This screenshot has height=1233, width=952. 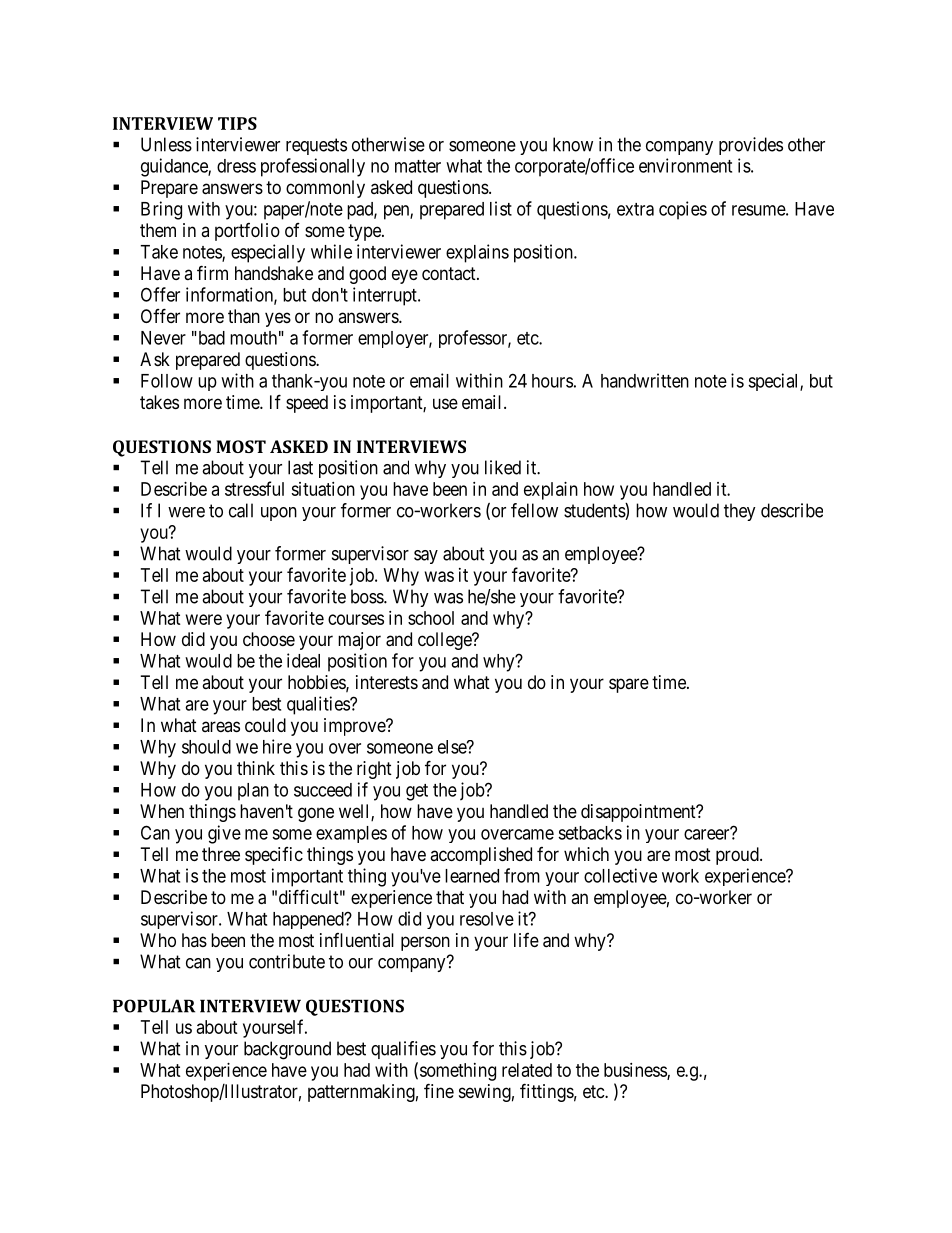 I want to click on use, so click(x=445, y=403).
